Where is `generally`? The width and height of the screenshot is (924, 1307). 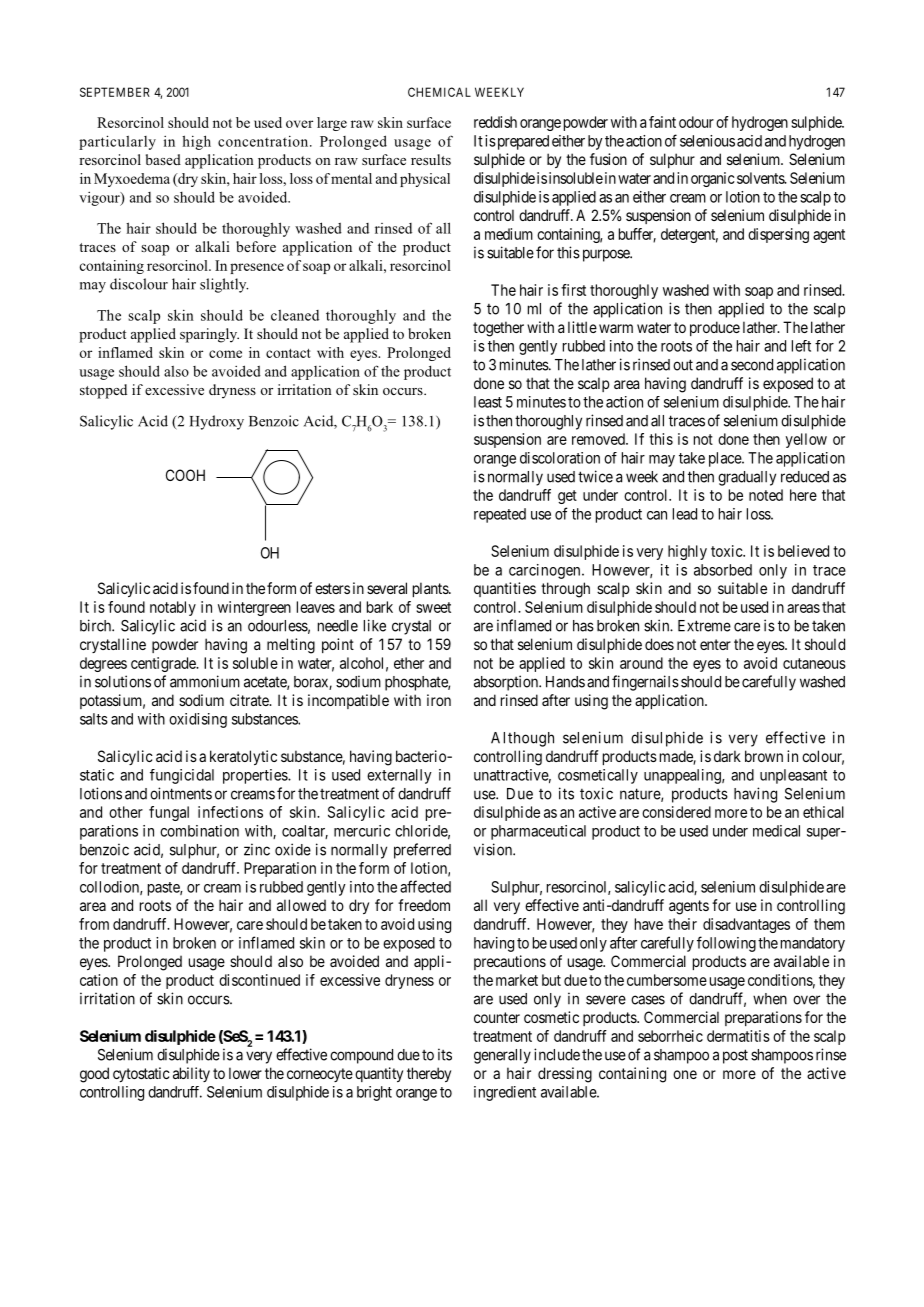 generally is located at coordinates (502, 1056).
